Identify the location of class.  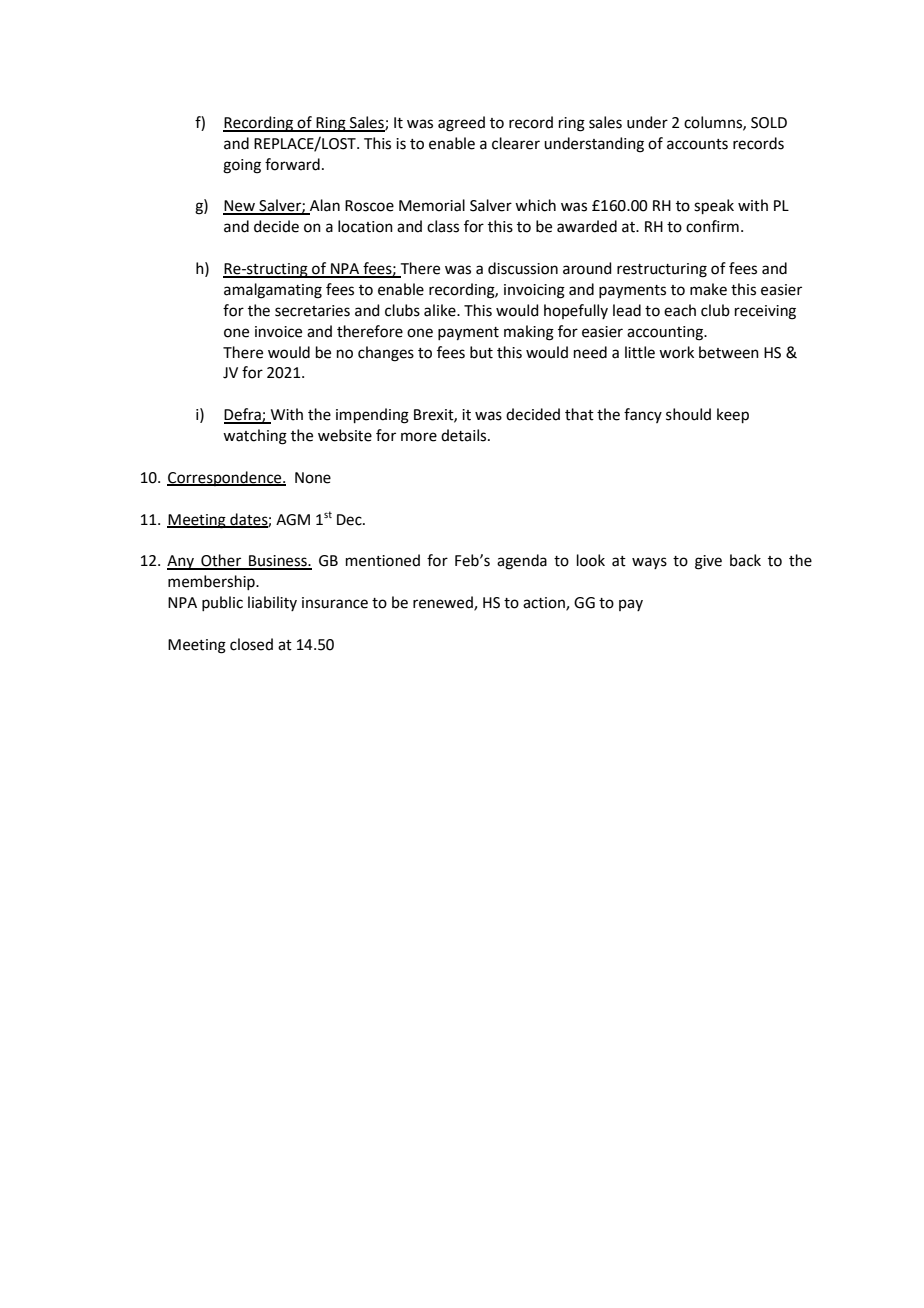
(443, 226).
